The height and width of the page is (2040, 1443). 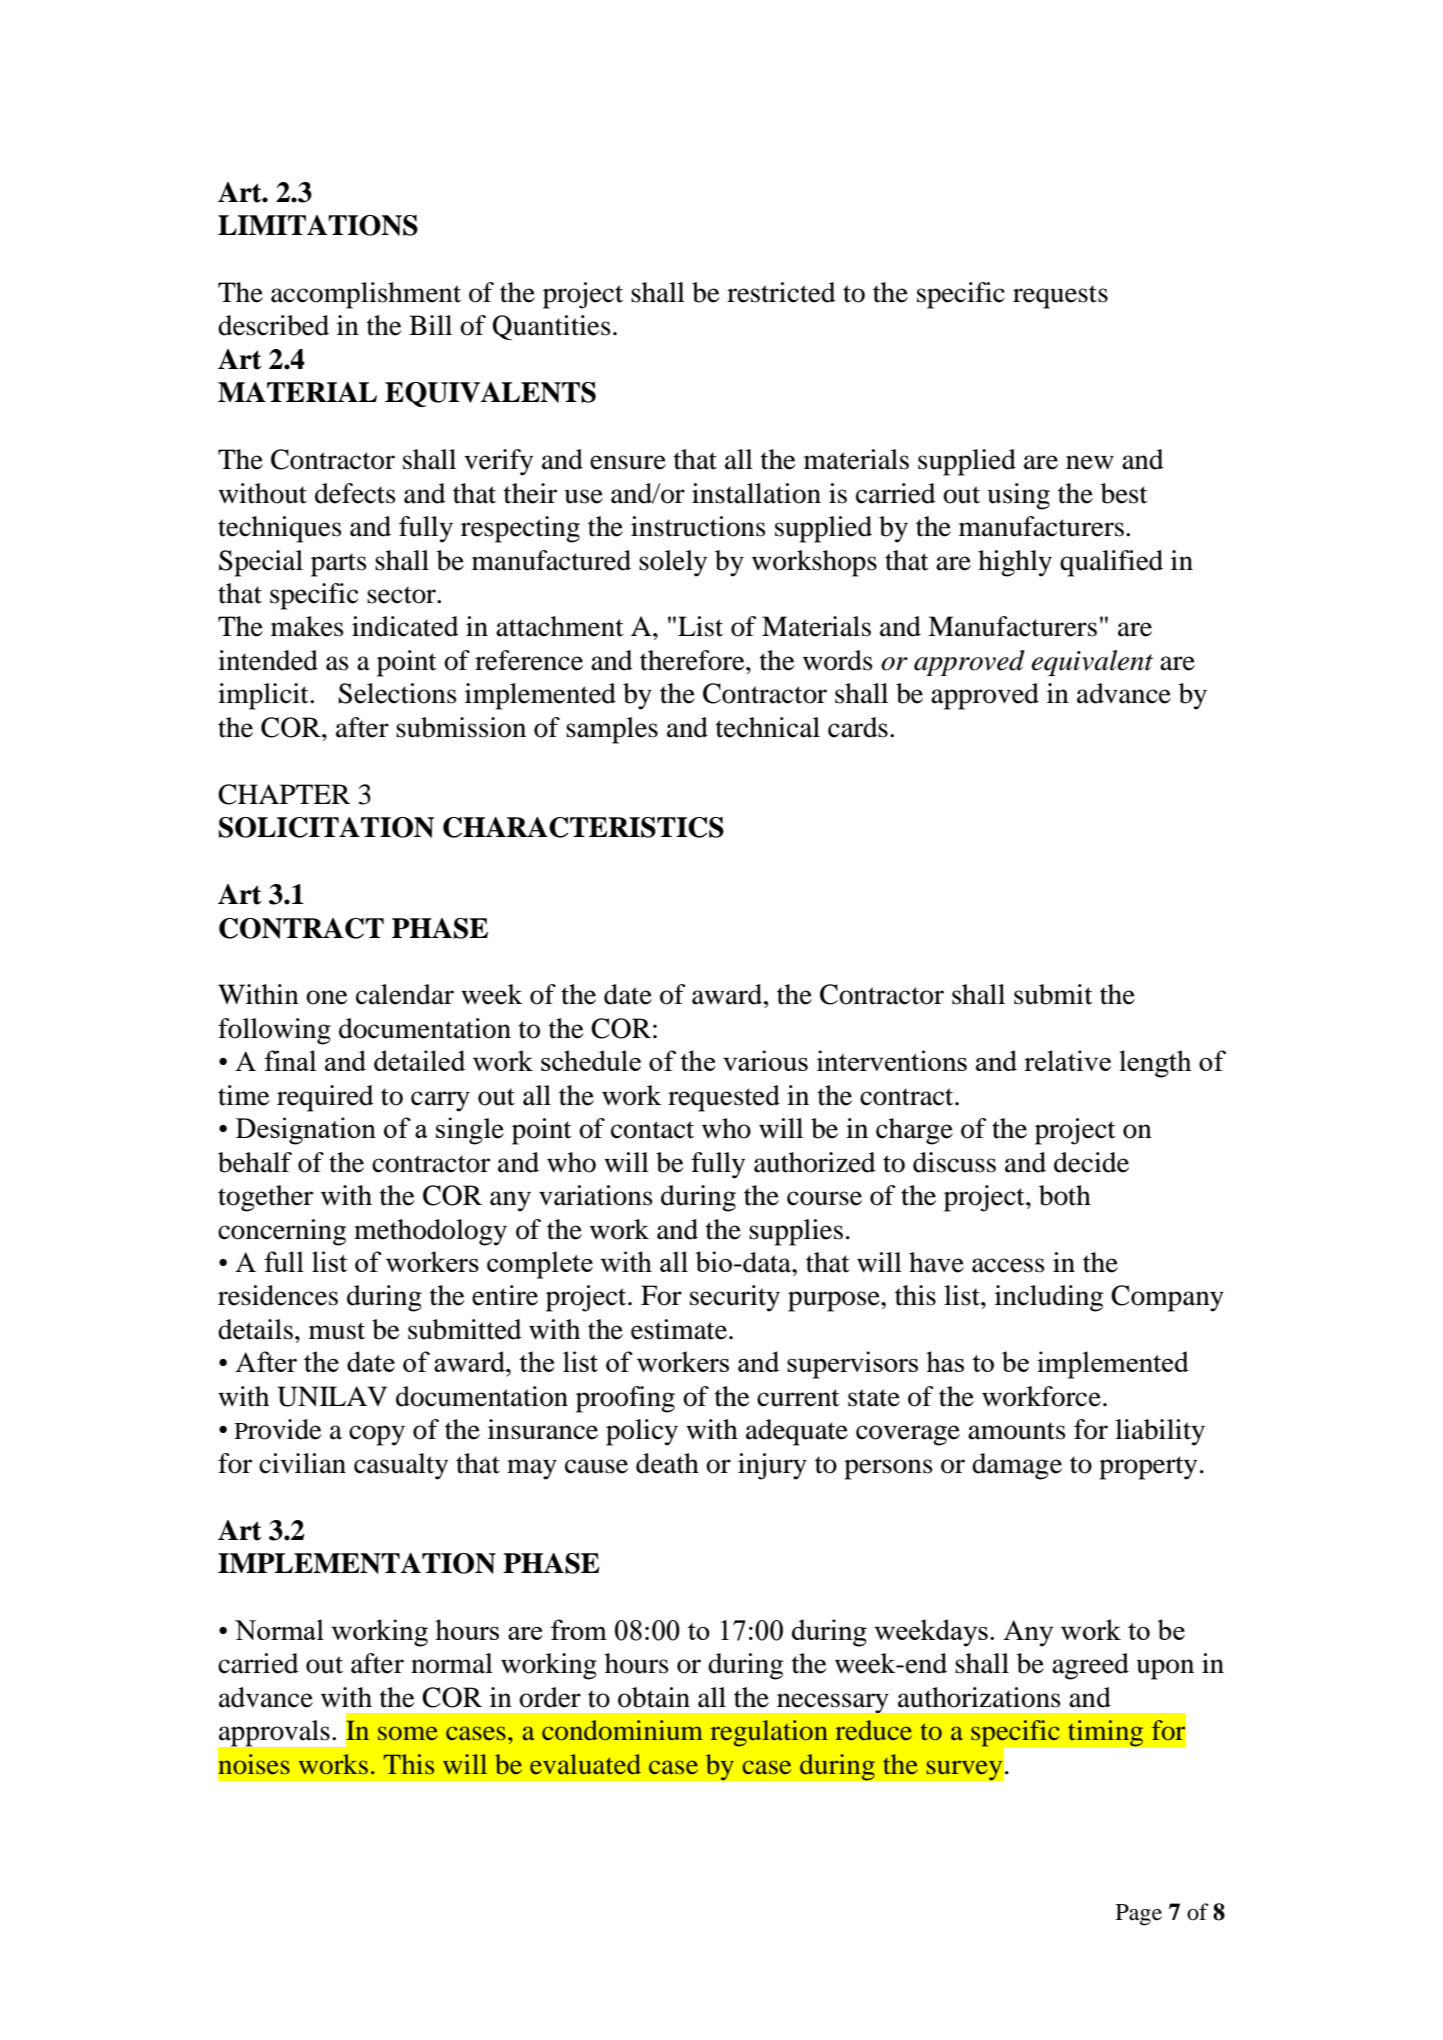 I want to click on requests, so click(x=1060, y=297).
